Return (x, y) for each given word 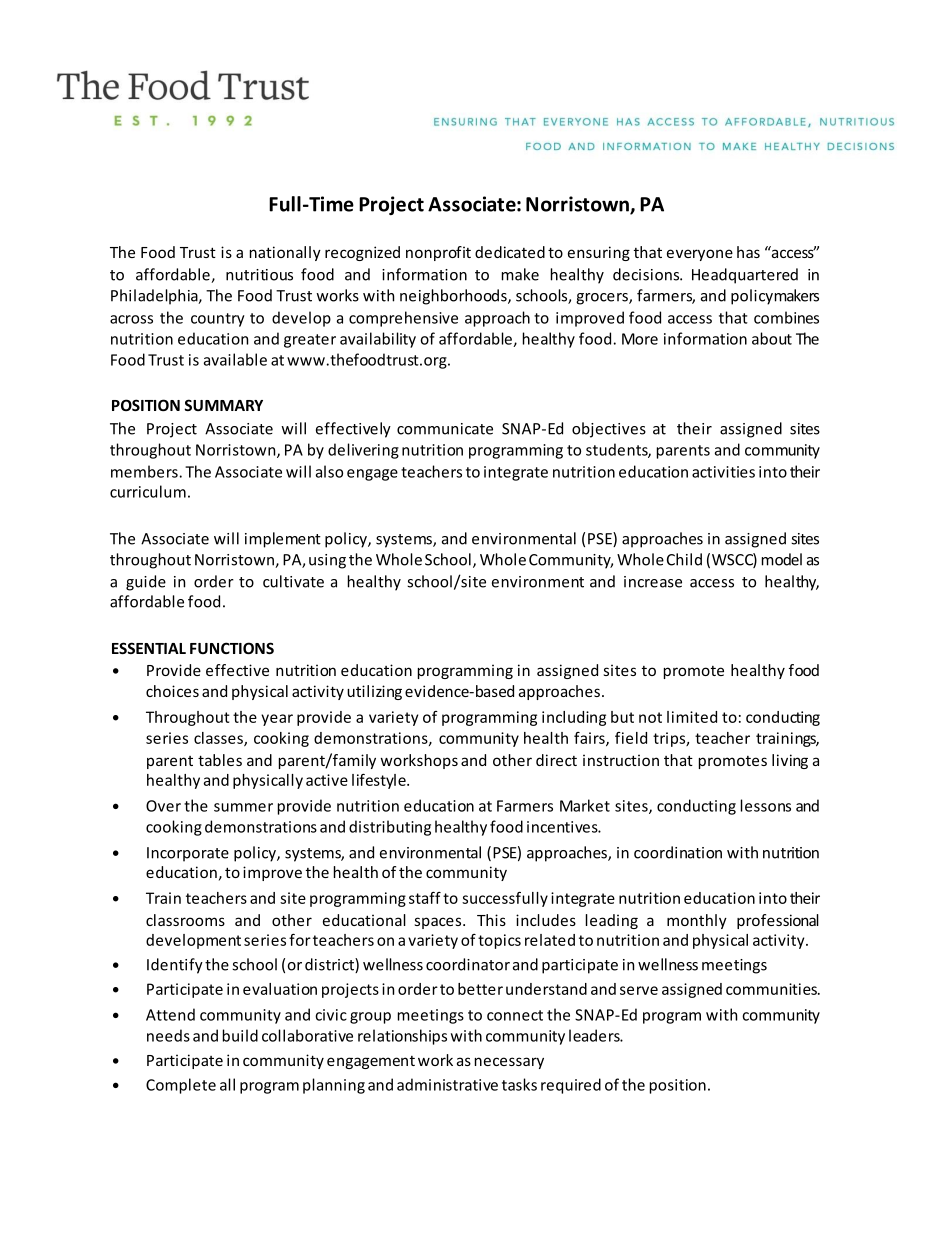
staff (425, 898)
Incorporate (188, 854)
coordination (678, 852)
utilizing (374, 692)
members (144, 471)
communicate (445, 429)
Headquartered (745, 276)
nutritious (259, 275)
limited (692, 717)
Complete (181, 1086)
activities (723, 472)
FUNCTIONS (232, 648)
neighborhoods (454, 297)
